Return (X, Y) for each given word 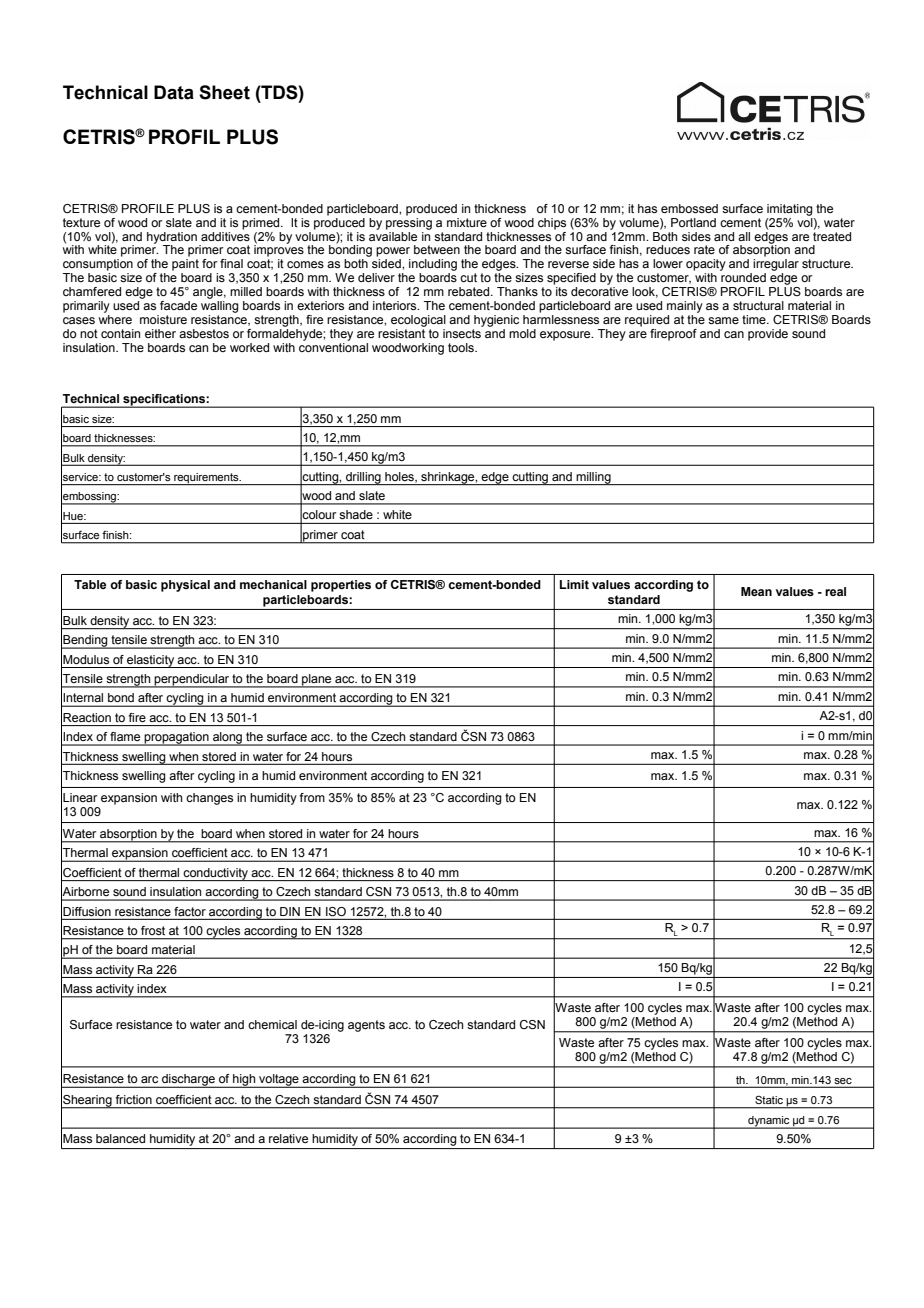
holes (400, 477)
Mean (756, 591)
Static (769, 1100)
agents (366, 1026)
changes (209, 799)
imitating (790, 210)
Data (174, 92)
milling (593, 478)
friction (134, 1099)
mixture (467, 222)
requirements (206, 479)
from (312, 797)
